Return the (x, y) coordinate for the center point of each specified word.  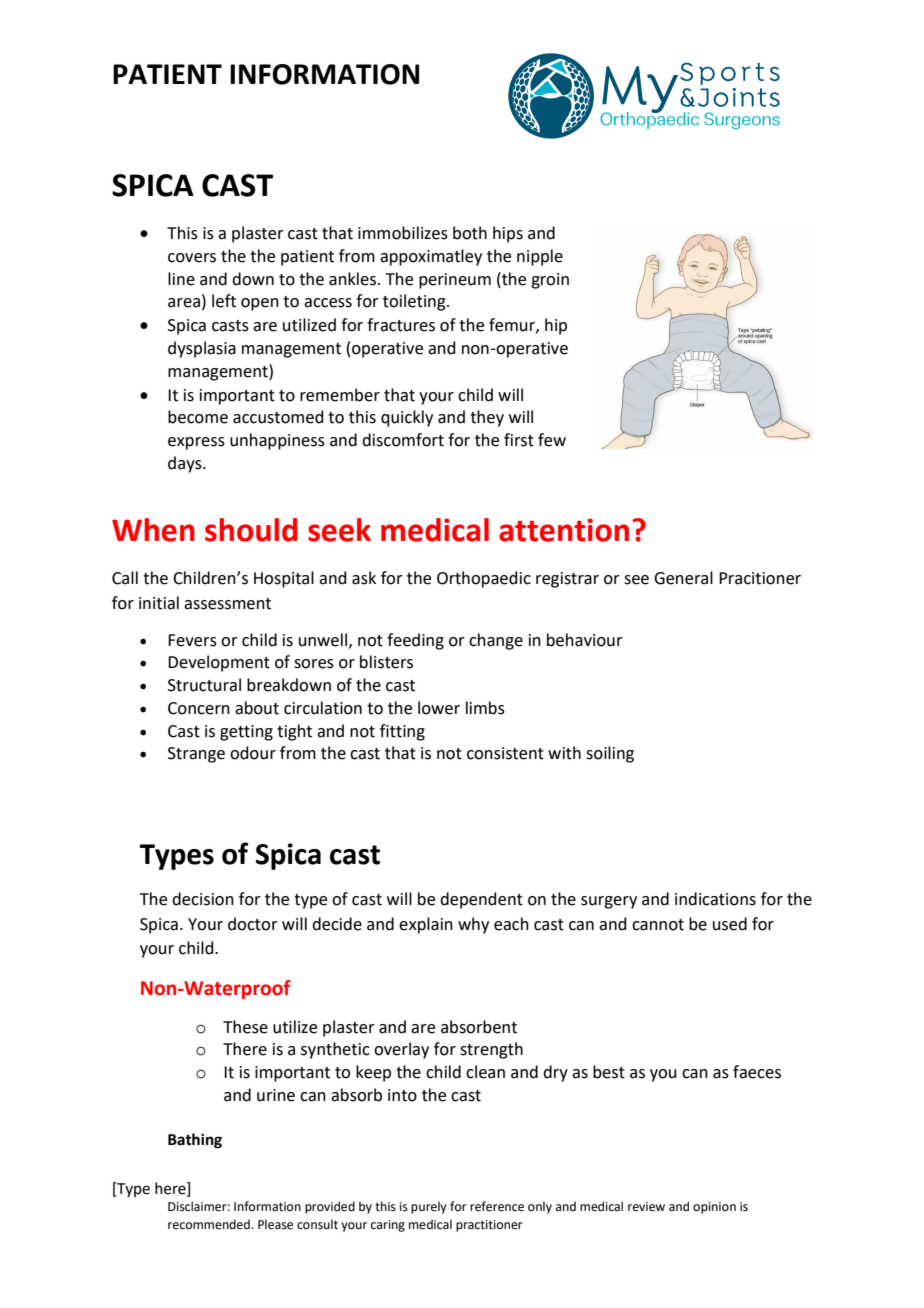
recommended (210, 1224)
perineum (455, 281)
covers (192, 258)
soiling (610, 754)
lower (439, 708)
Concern (199, 708)
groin (550, 281)
